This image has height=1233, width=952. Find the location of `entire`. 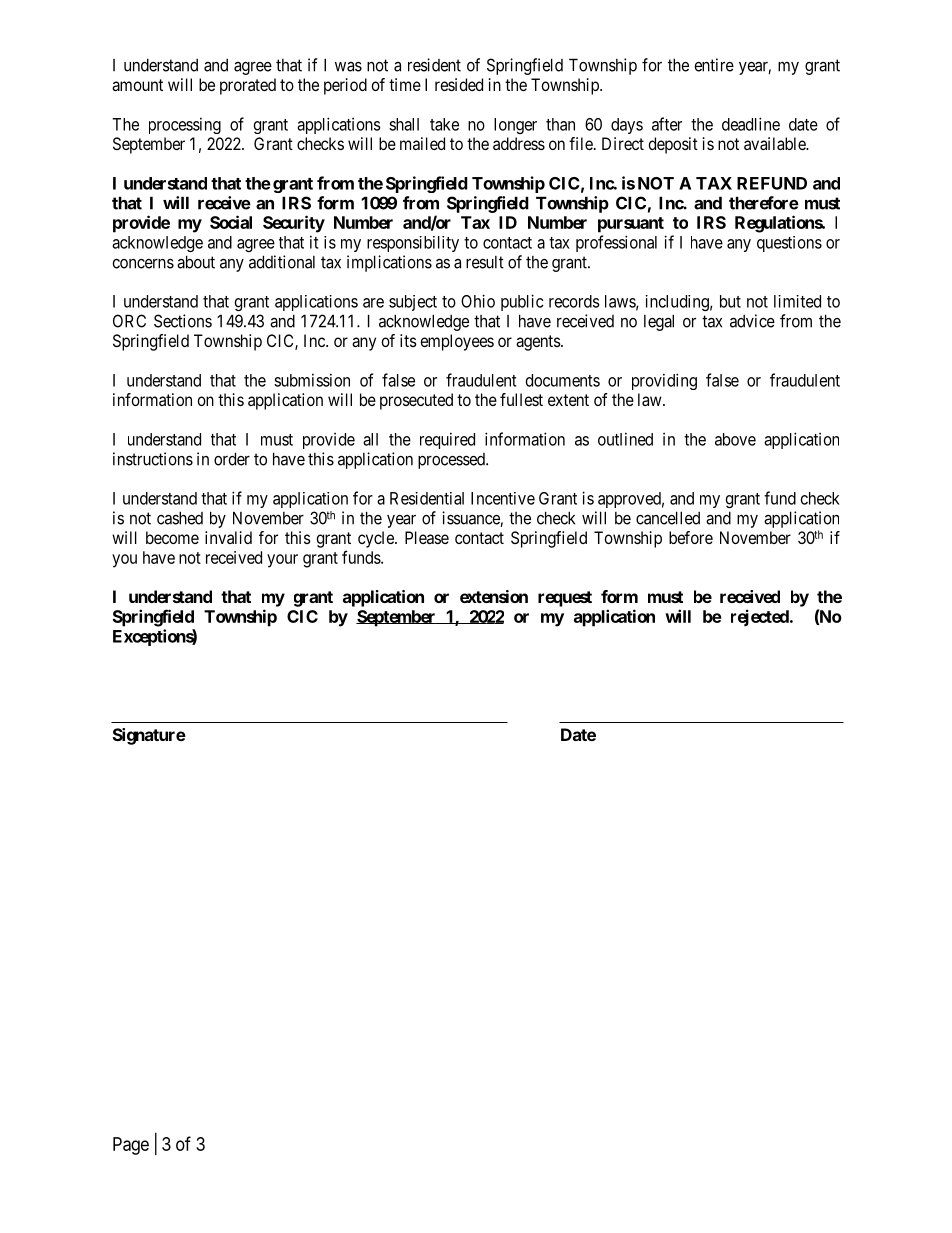

entire is located at coordinates (714, 65).
